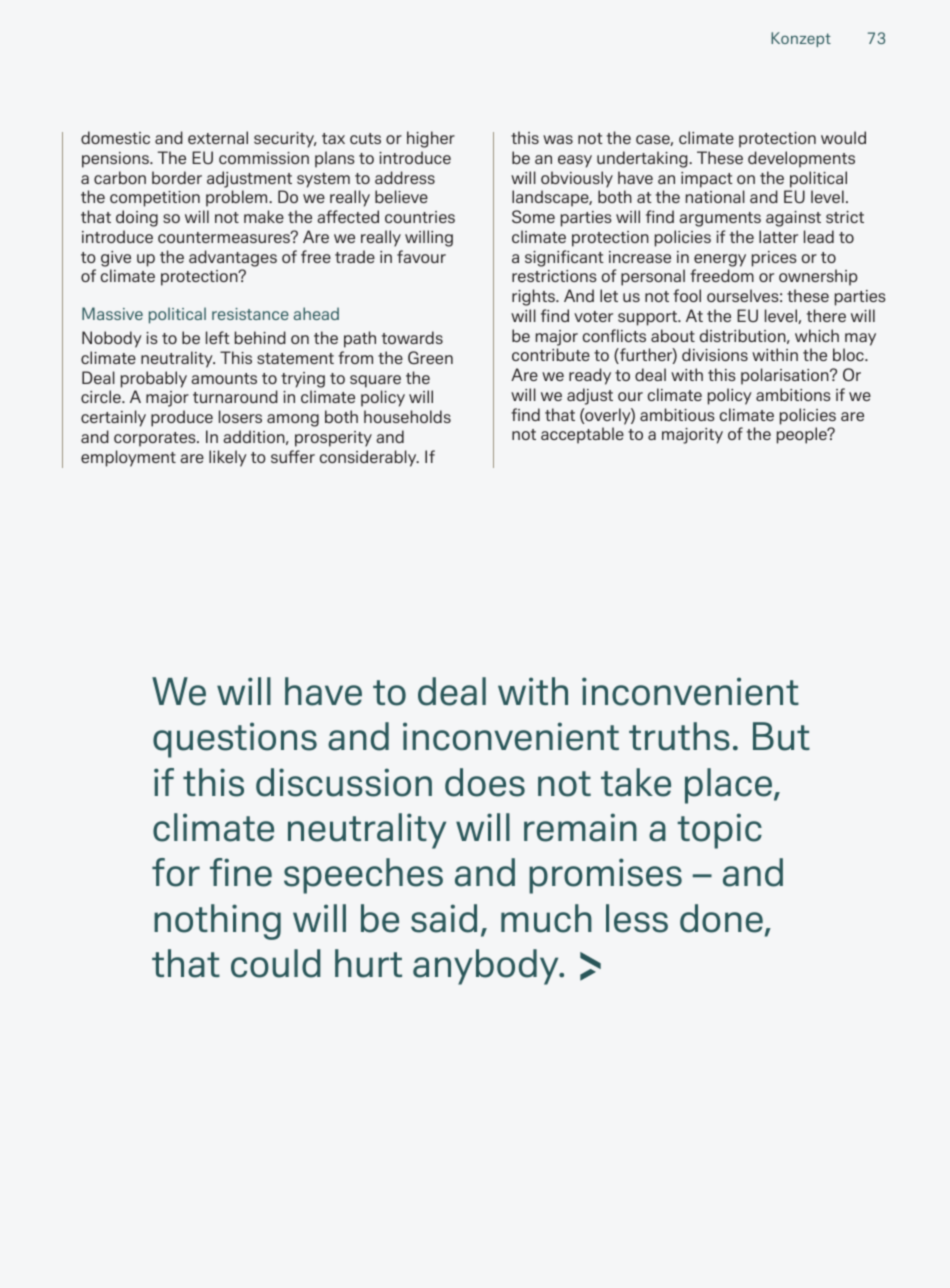  What do you see at coordinates (431, 139) in the screenshot?
I see `higher` at bounding box center [431, 139].
